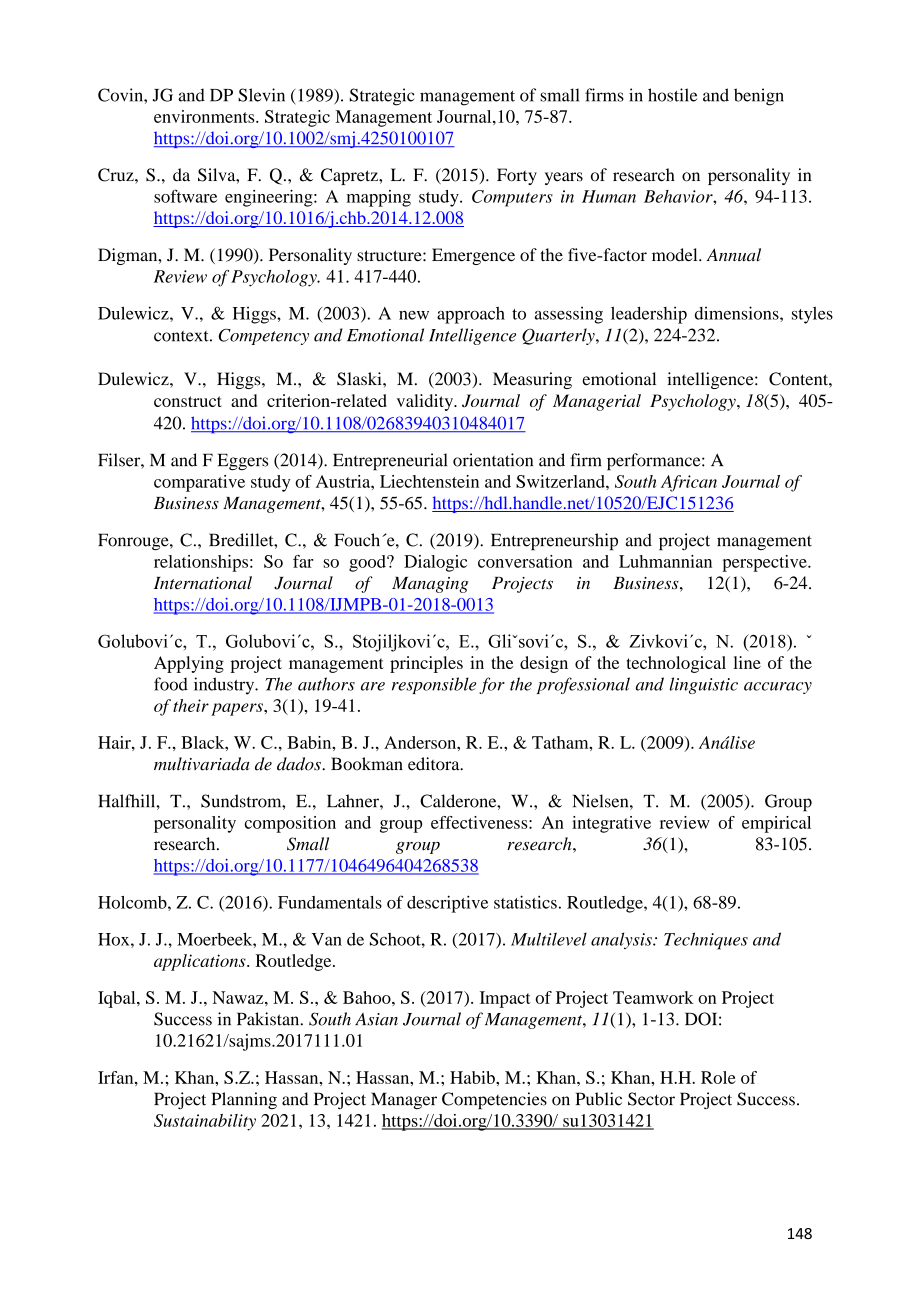  What do you see at coordinates (191, 705) in the screenshot?
I see `their` at bounding box center [191, 705].
